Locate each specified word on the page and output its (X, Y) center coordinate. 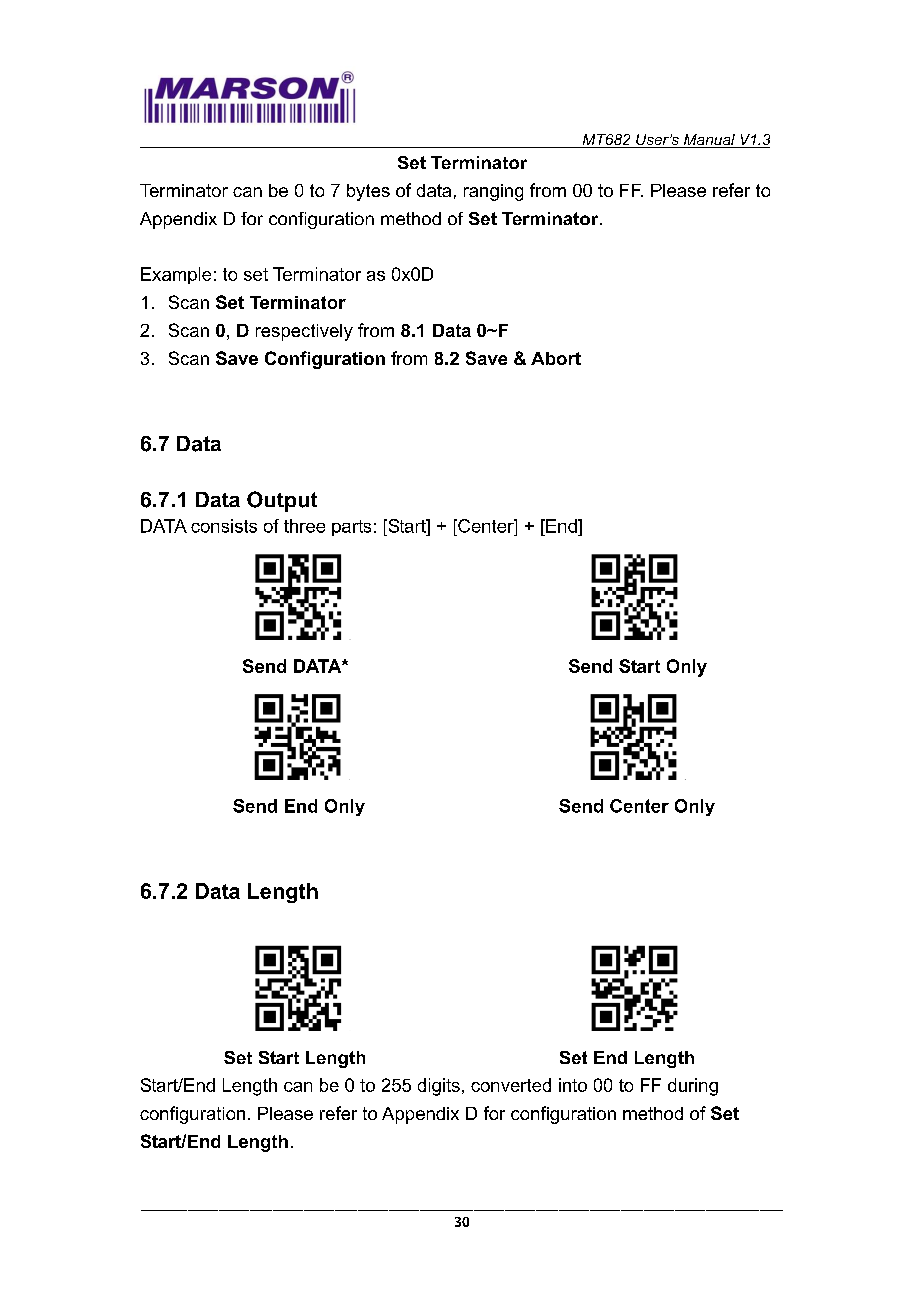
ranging (493, 192)
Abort (556, 358)
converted (511, 1085)
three (304, 526)
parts (351, 528)
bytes (368, 192)
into (573, 1085)
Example (176, 275)
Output (282, 501)
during (693, 1087)
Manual (709, 141)
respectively (304, 332)
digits (439, 1087)
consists (224, 526)
